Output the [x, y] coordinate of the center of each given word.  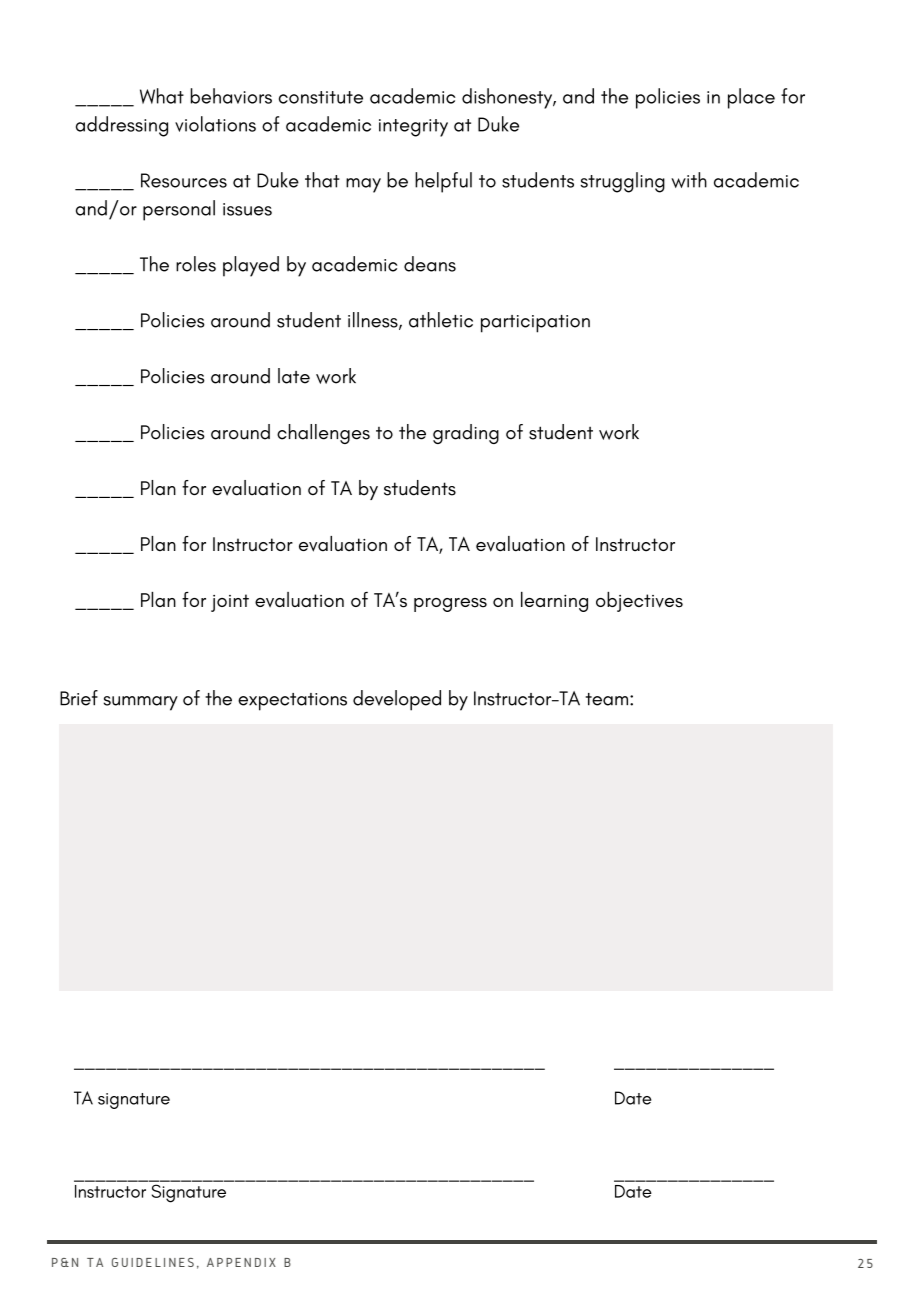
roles [196, 264]
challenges [323, 434]
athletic [441, 320]
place [751, 98]
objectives [639, 602]
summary [141, 703]
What [162, 96]
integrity [413, 128]
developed [397, 700]
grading [466, 434]
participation [535, 324]
